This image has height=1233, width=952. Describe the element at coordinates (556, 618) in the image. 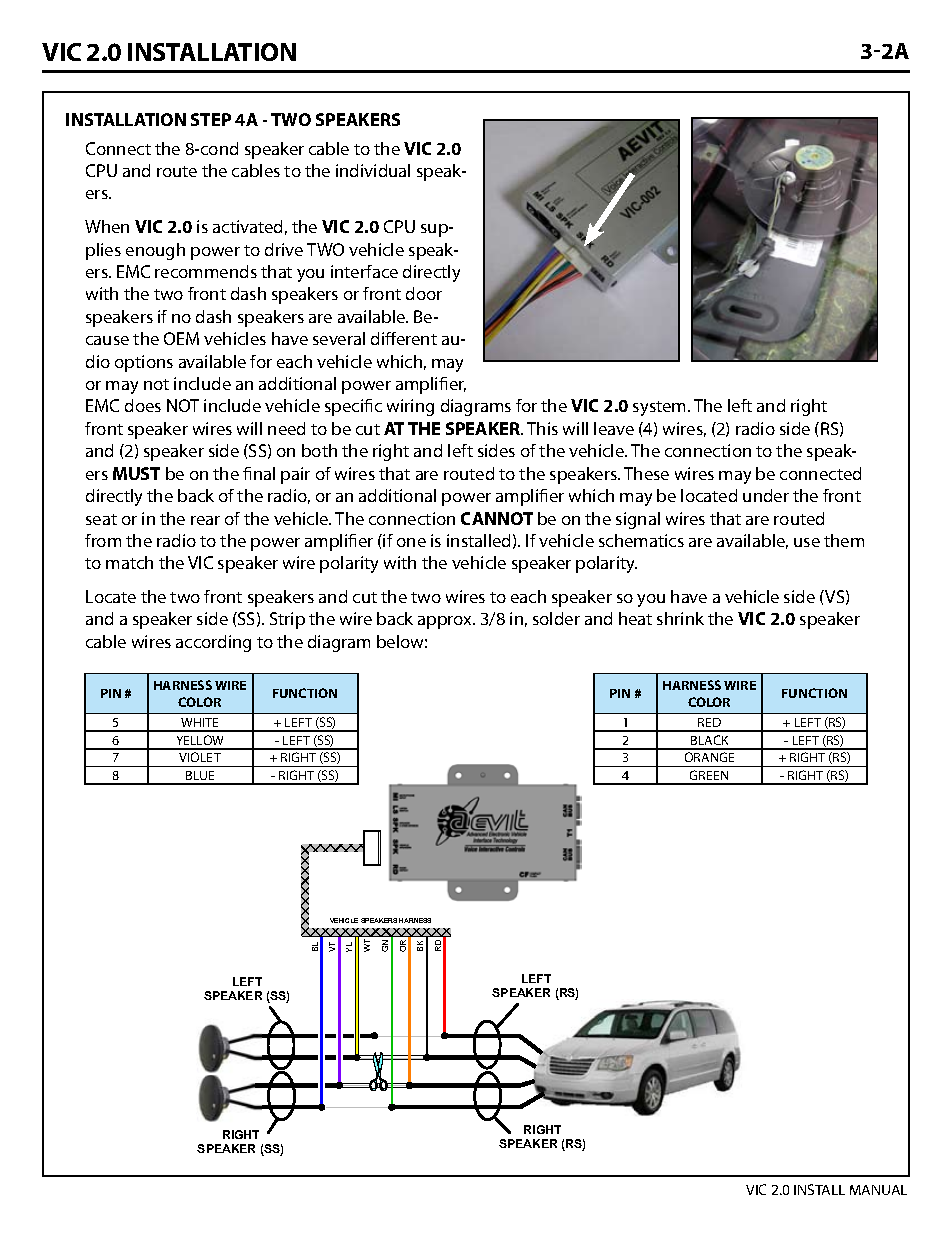

I see `solder` at that location.
